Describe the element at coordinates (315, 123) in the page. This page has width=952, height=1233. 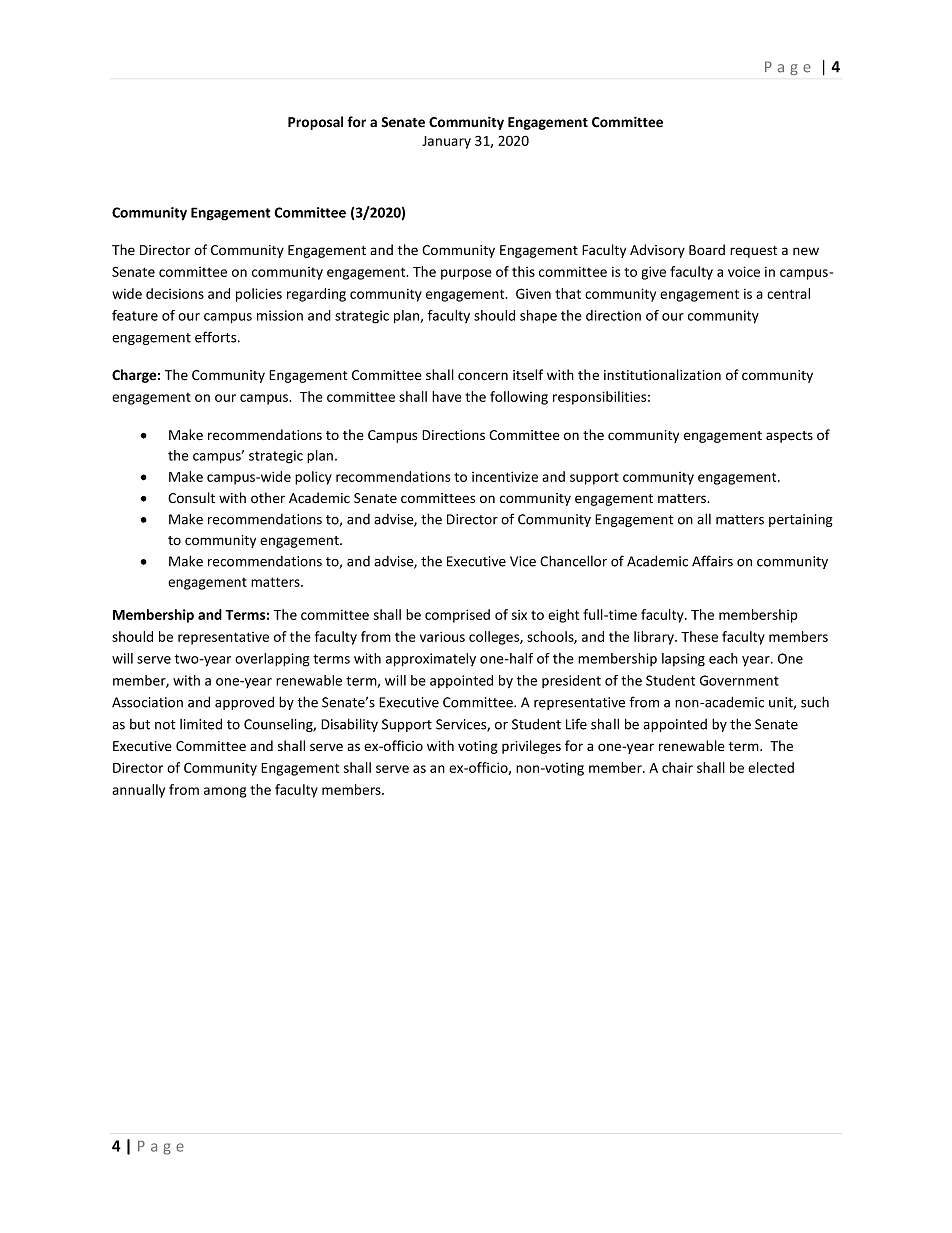
I see `Proposal` at that location.
